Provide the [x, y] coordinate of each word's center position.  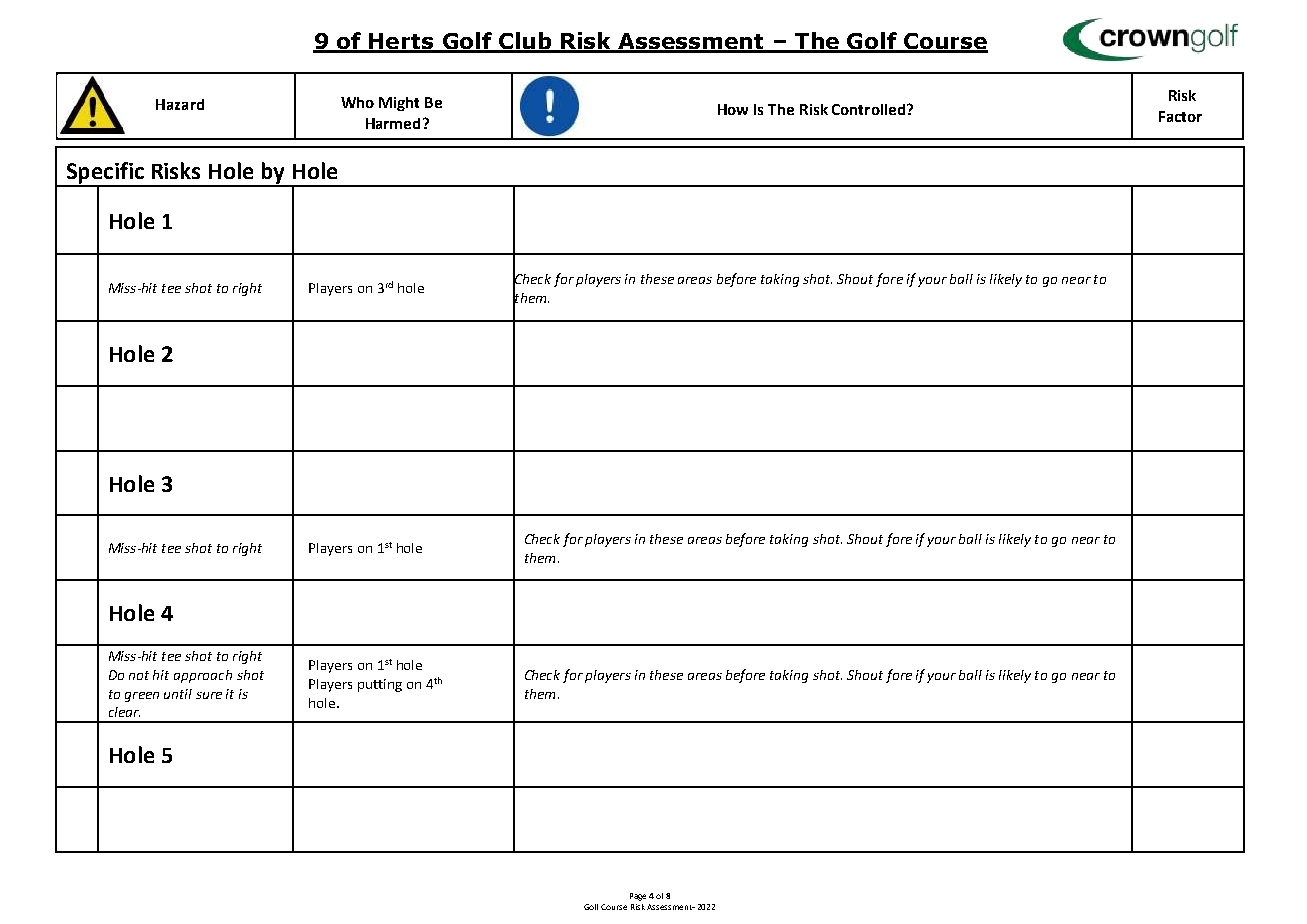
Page [638, 897]
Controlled [868, 109]
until [178, 694]
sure [209, 695]
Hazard [180, 104]
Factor [1180, 116]
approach [203, 676]
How [733, 109]
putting [380, 685]
